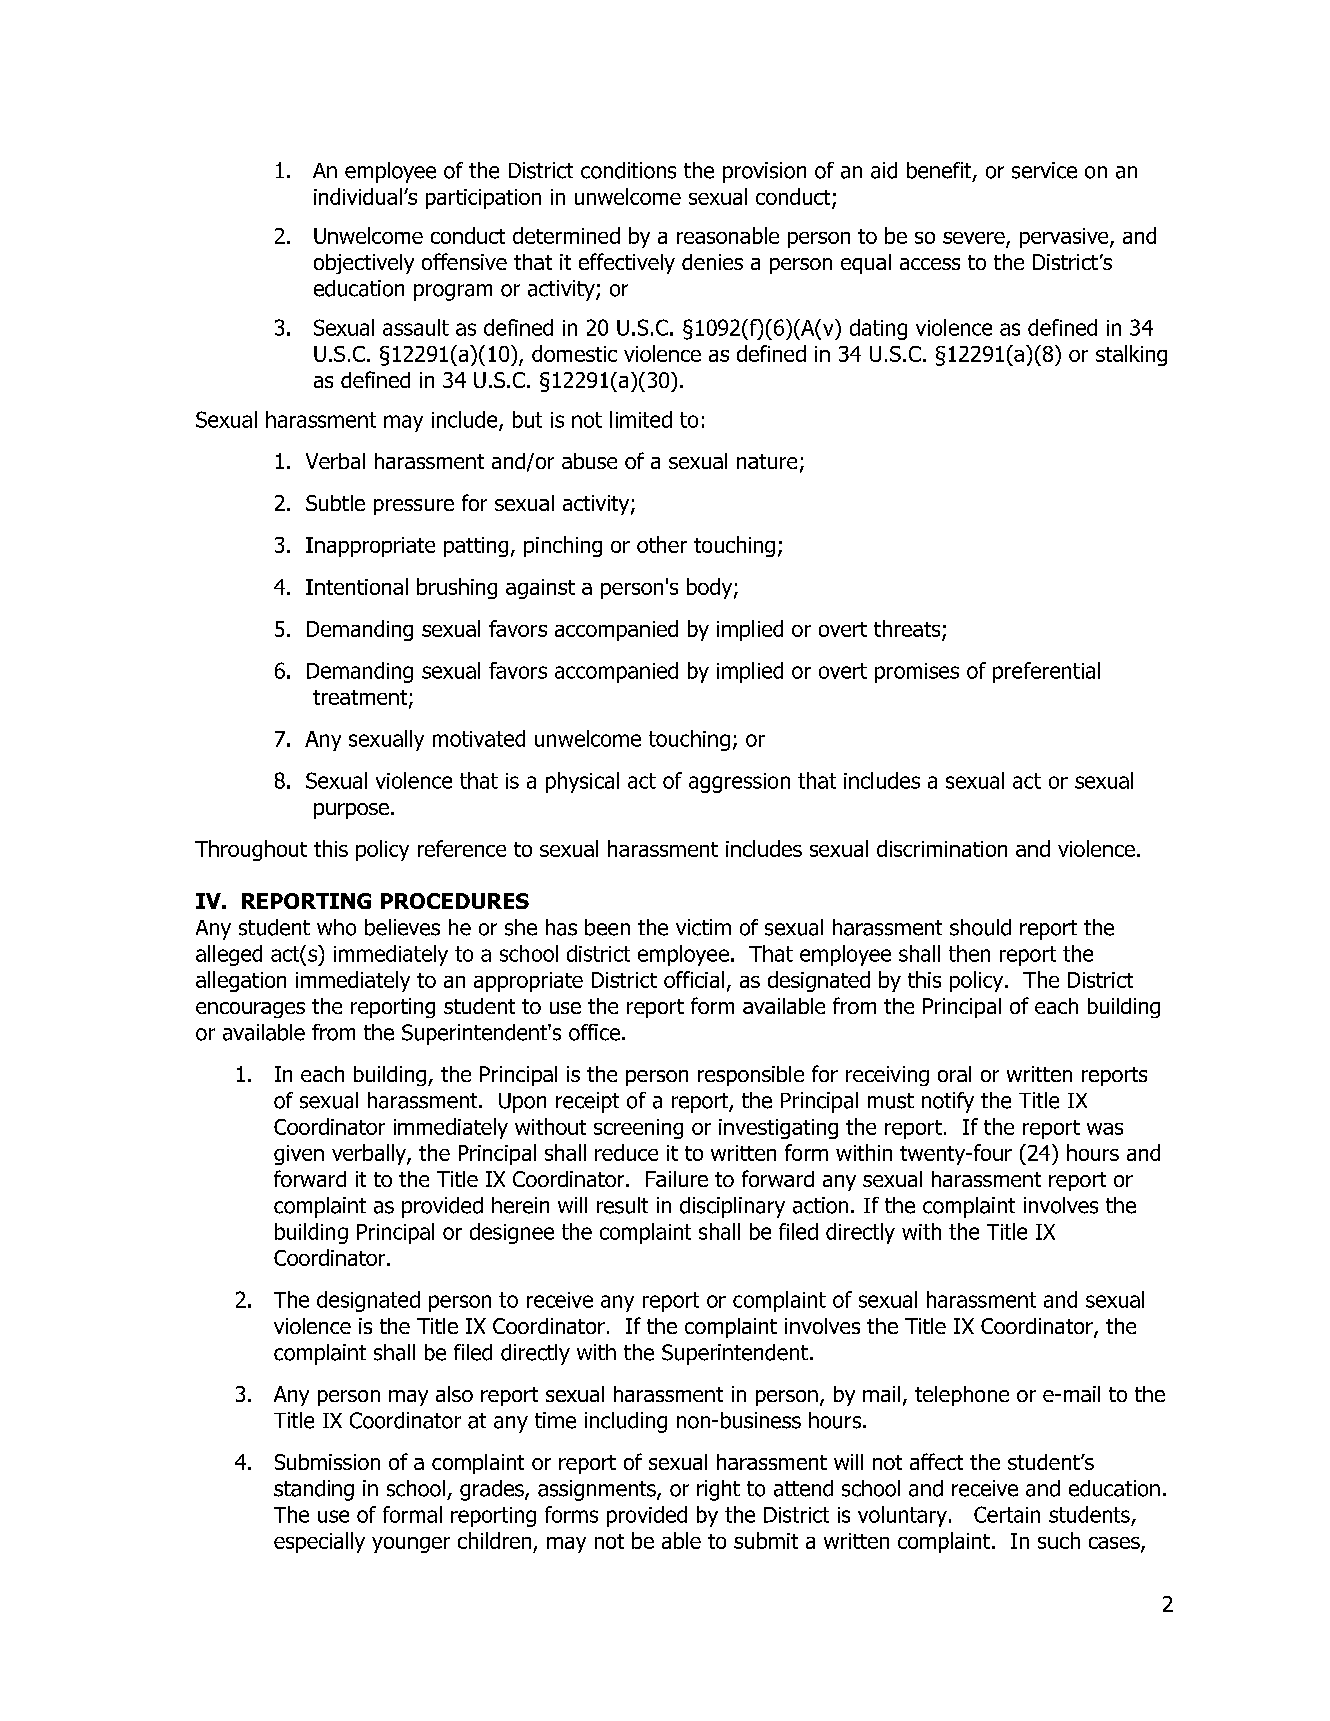 Image resolution: width=1330 pixels, height=1721 pixels. I want to click on standing, so click(314, 1490).
